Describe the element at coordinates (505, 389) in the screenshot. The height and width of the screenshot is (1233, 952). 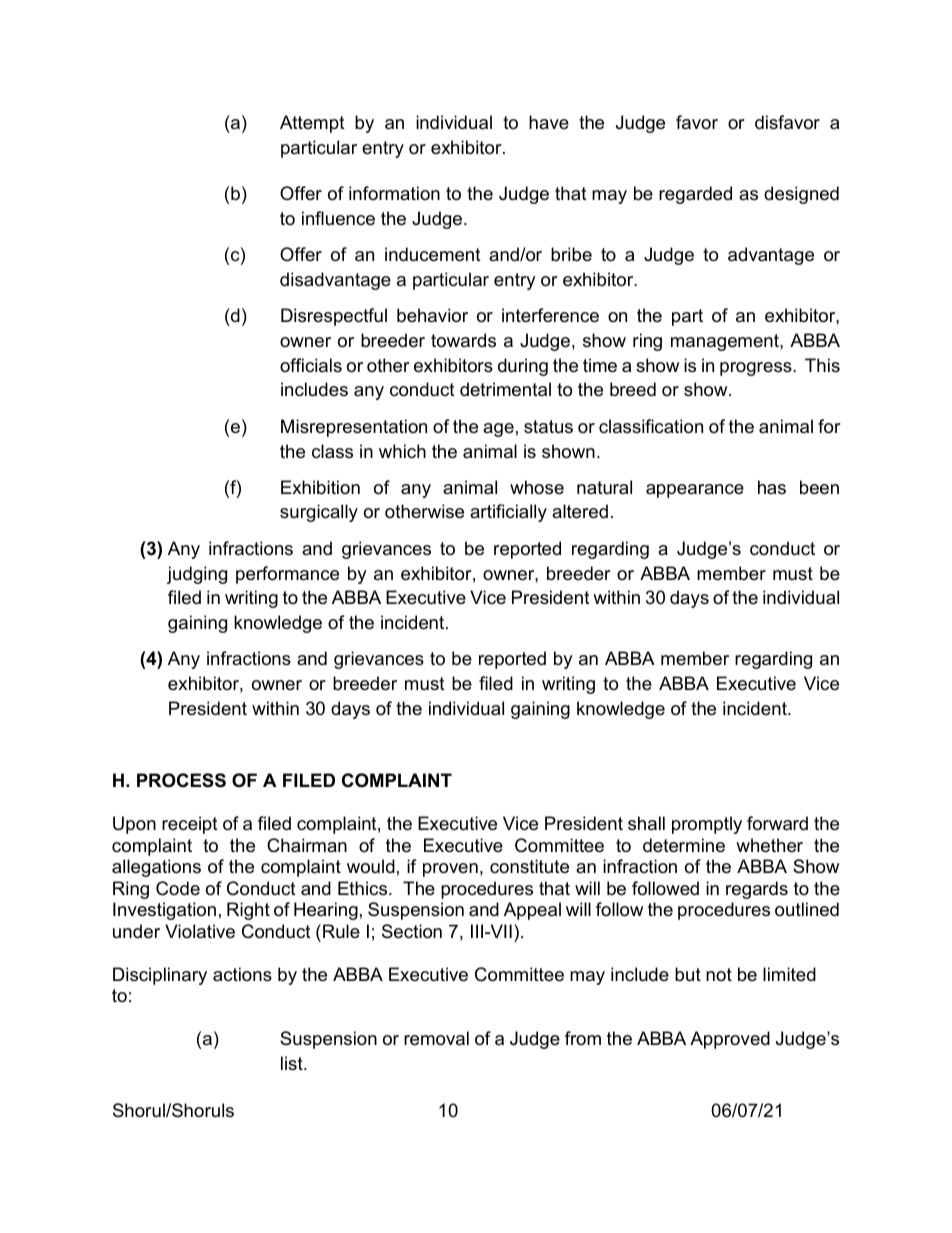
I see `detrimental` at that location.
